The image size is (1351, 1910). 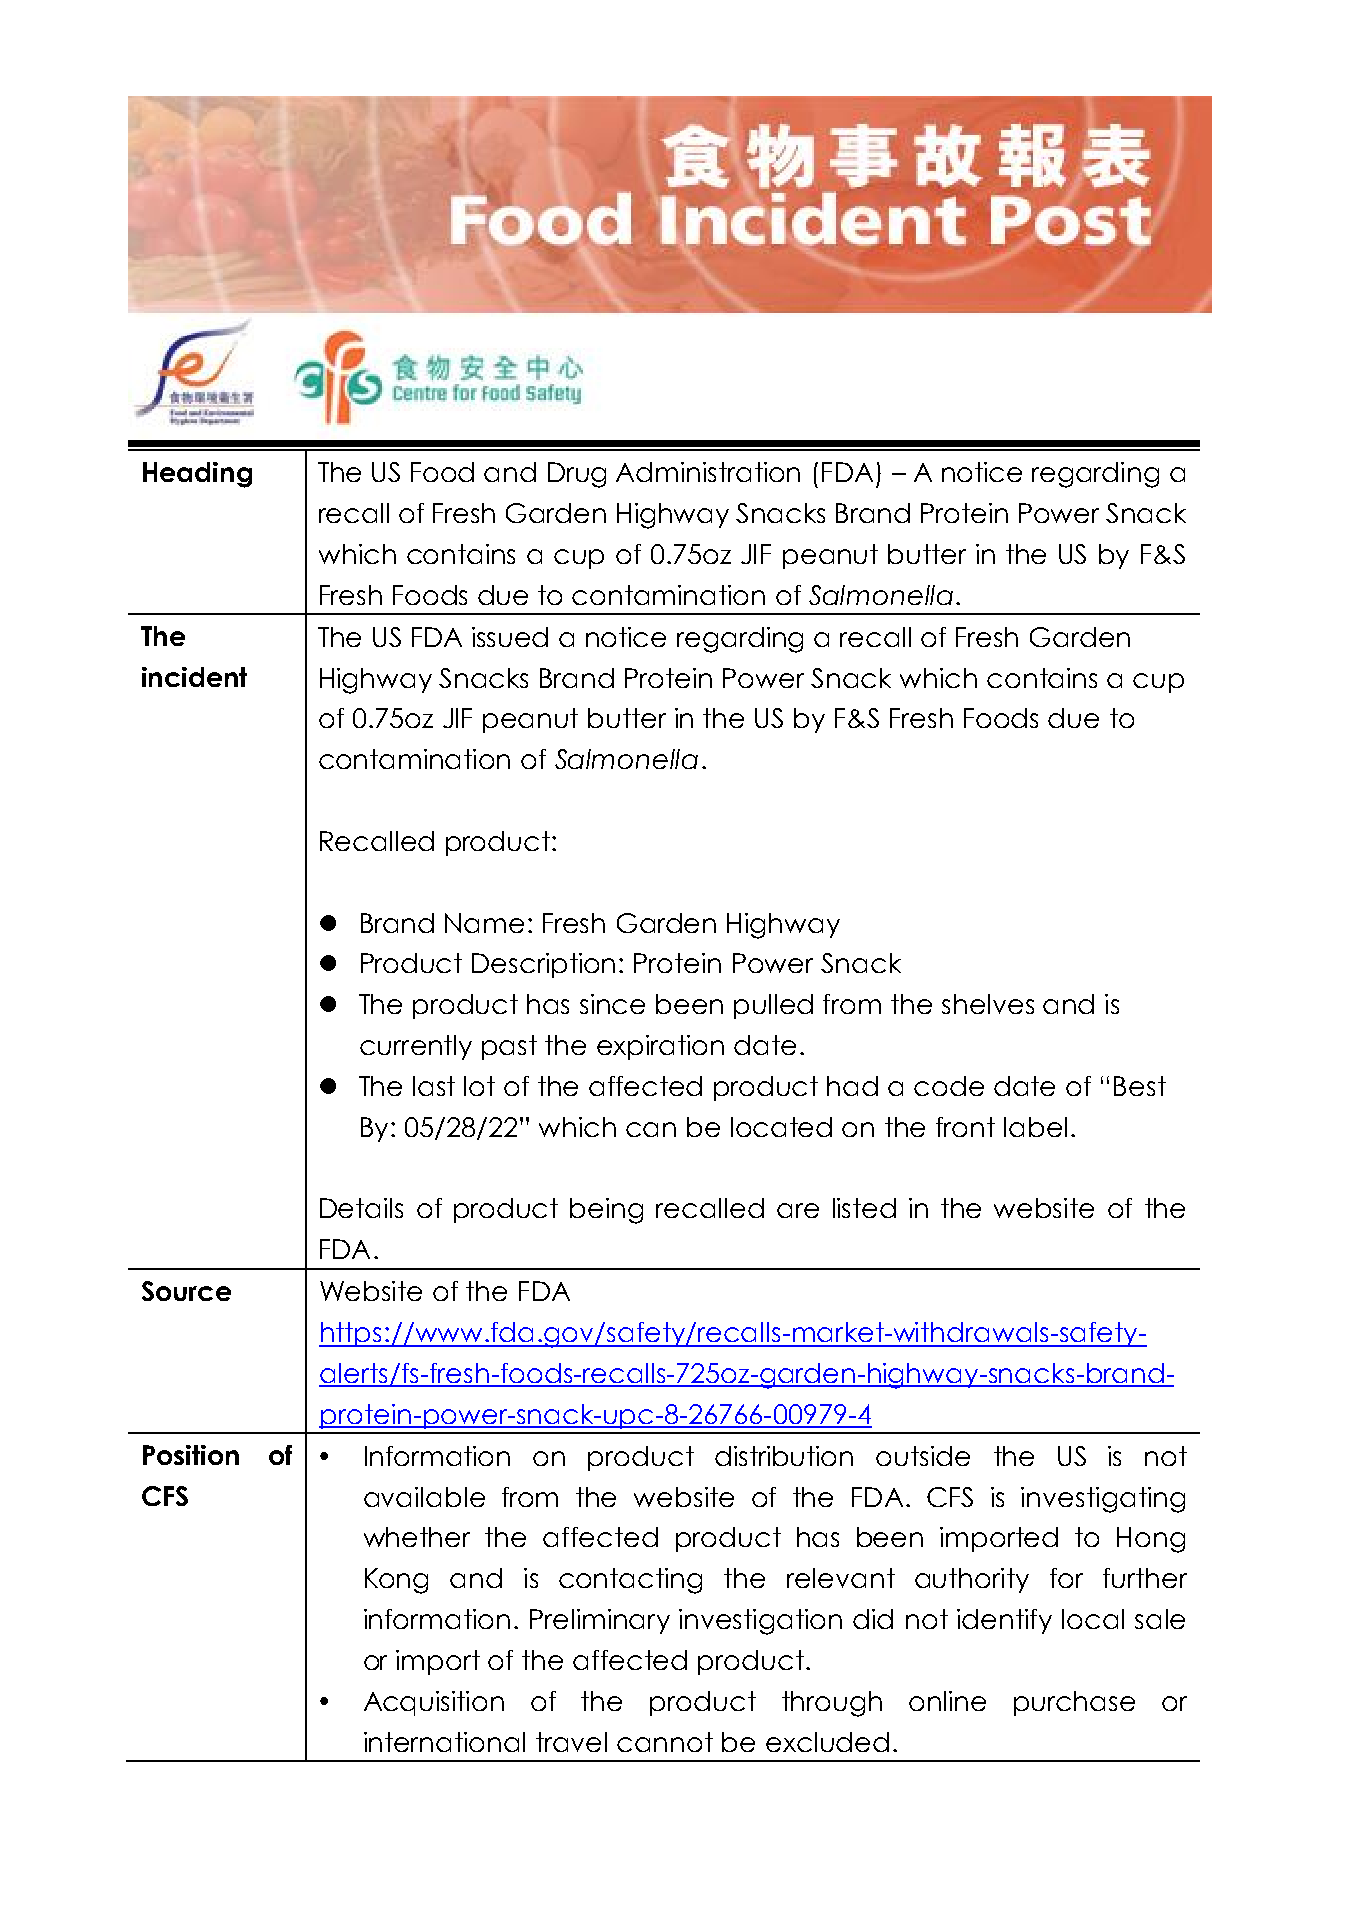 What do you see at coordinates (606, 1211) in the screenshot?
I see `being` at bounding box center [606, 1211].
